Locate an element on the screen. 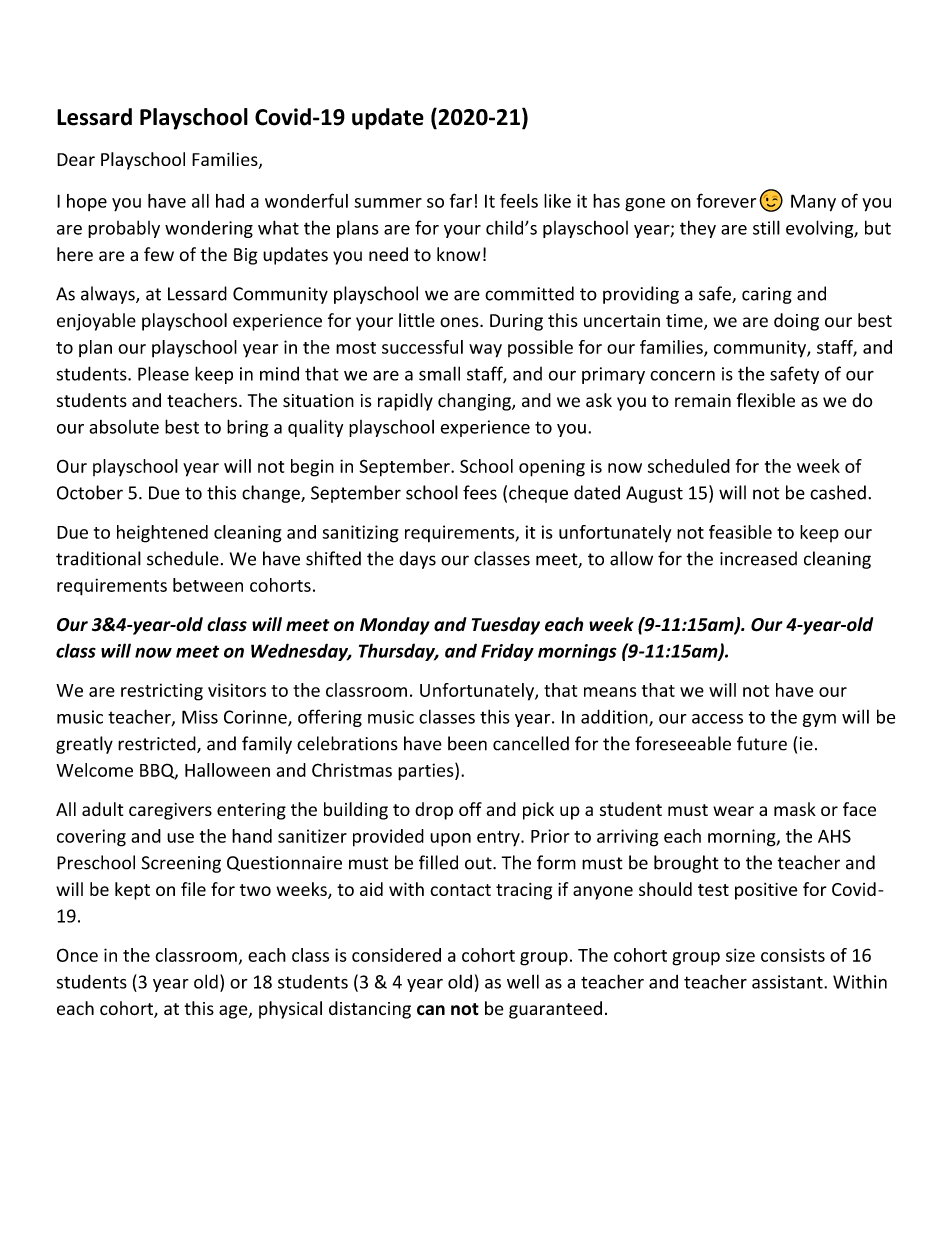 The image size is (952, 1233). physical is located at coordinates (290, 1010).
